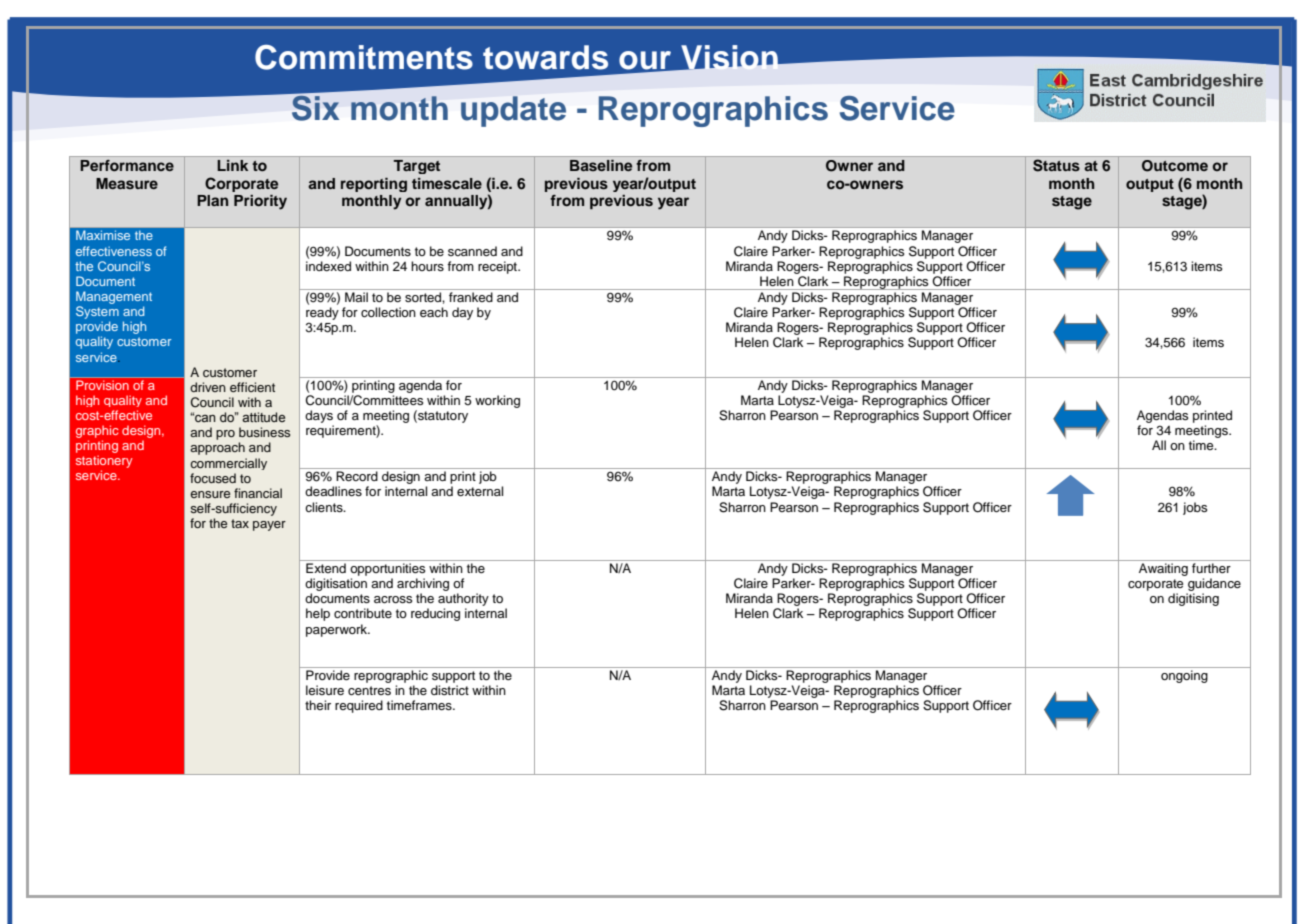 The image size is (1308, 924). What do you see at coordinates (545, 57) in the page?
I see `towards` at bounding box center [545, 57].
